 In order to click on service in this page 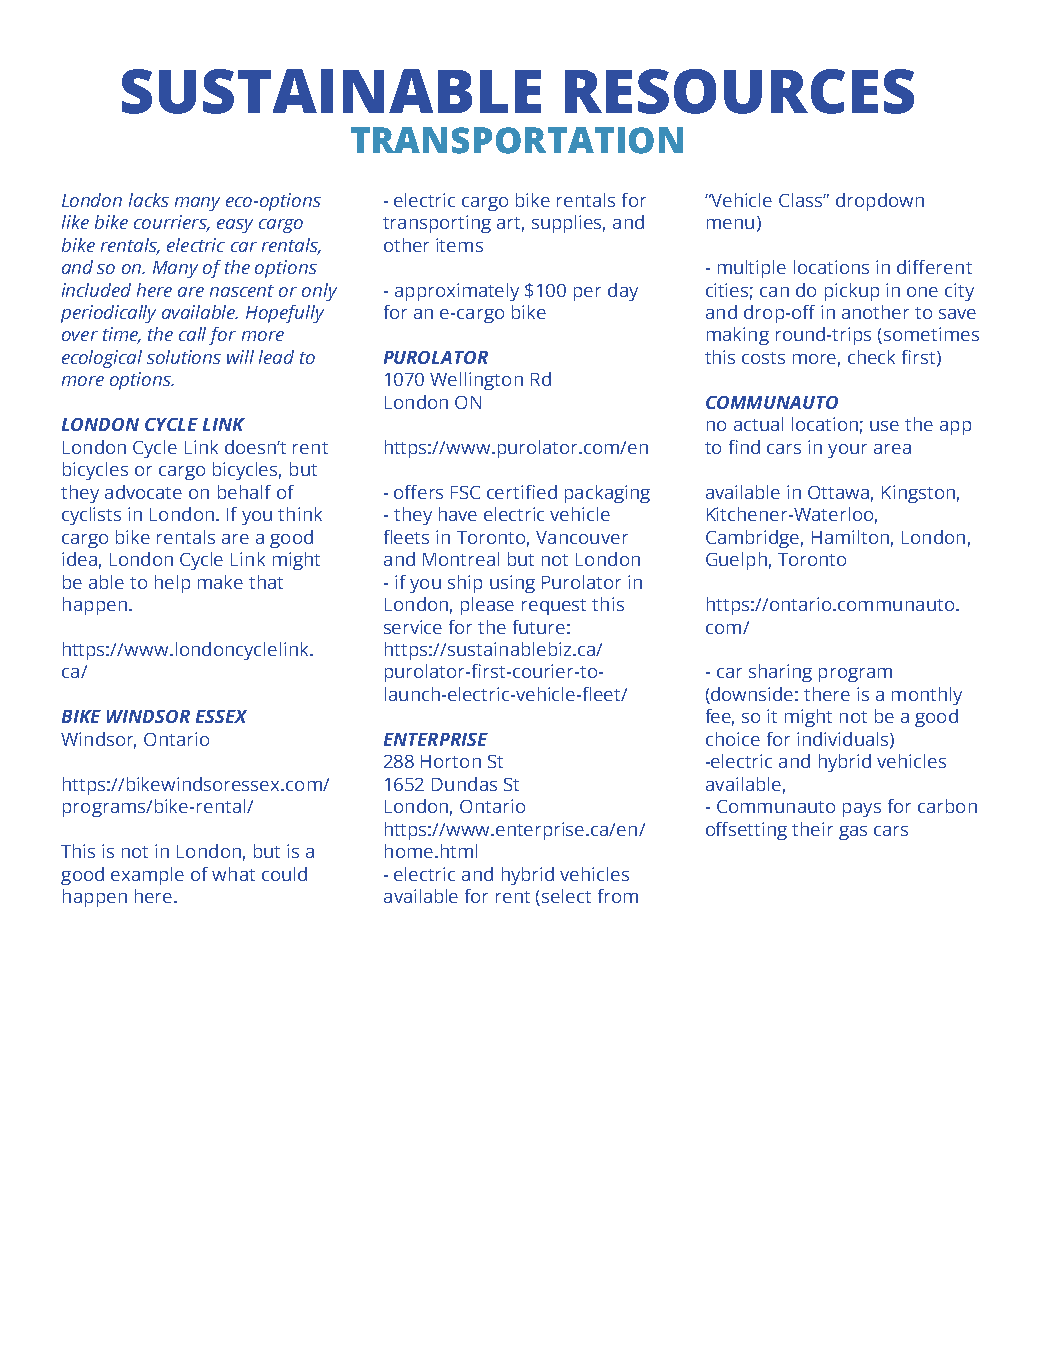, I will do `click(413, 627)`.
